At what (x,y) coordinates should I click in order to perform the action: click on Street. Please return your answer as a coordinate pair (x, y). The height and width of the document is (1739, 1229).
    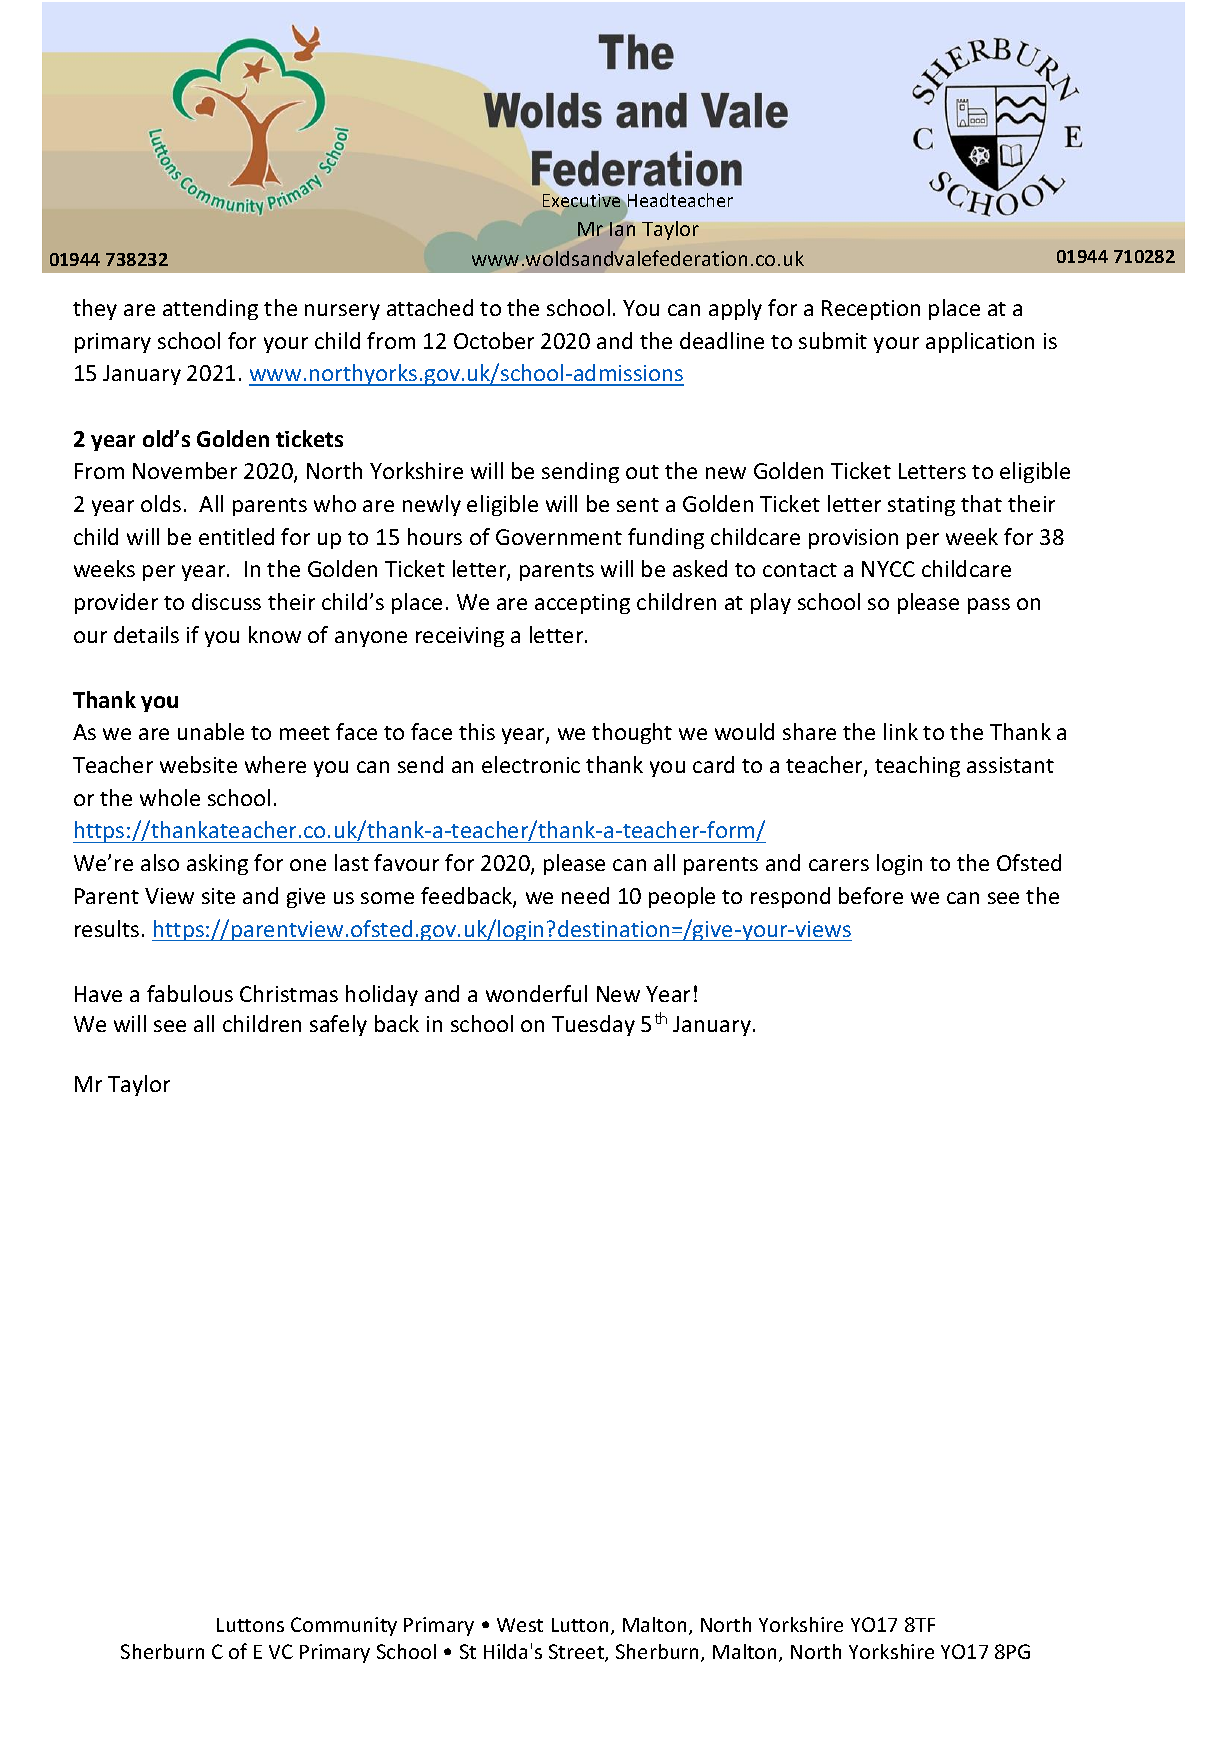
    Looking at the image, I should click on (577, 1653).
